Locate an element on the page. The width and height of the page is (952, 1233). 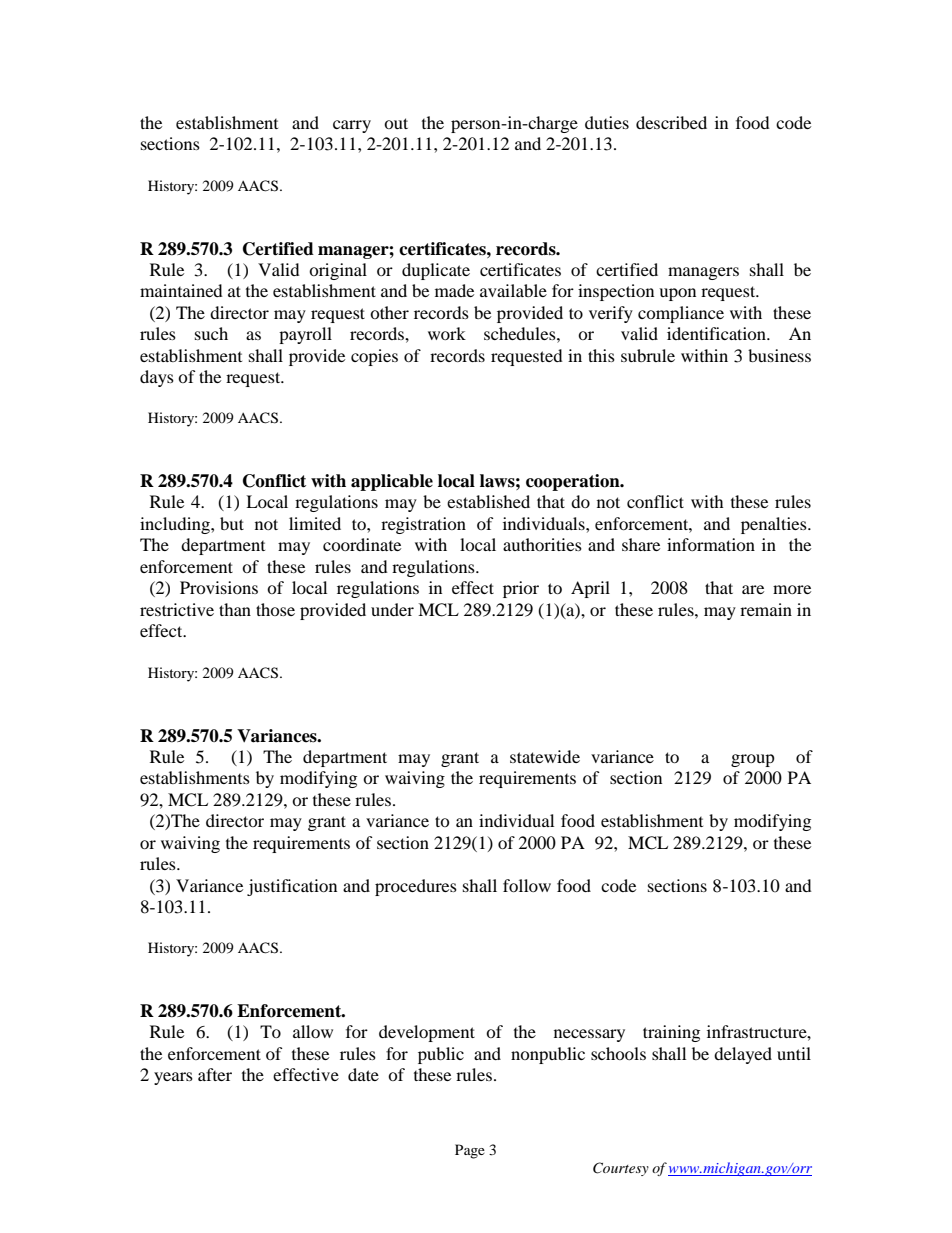
days is located at coordinates (157, 378).
